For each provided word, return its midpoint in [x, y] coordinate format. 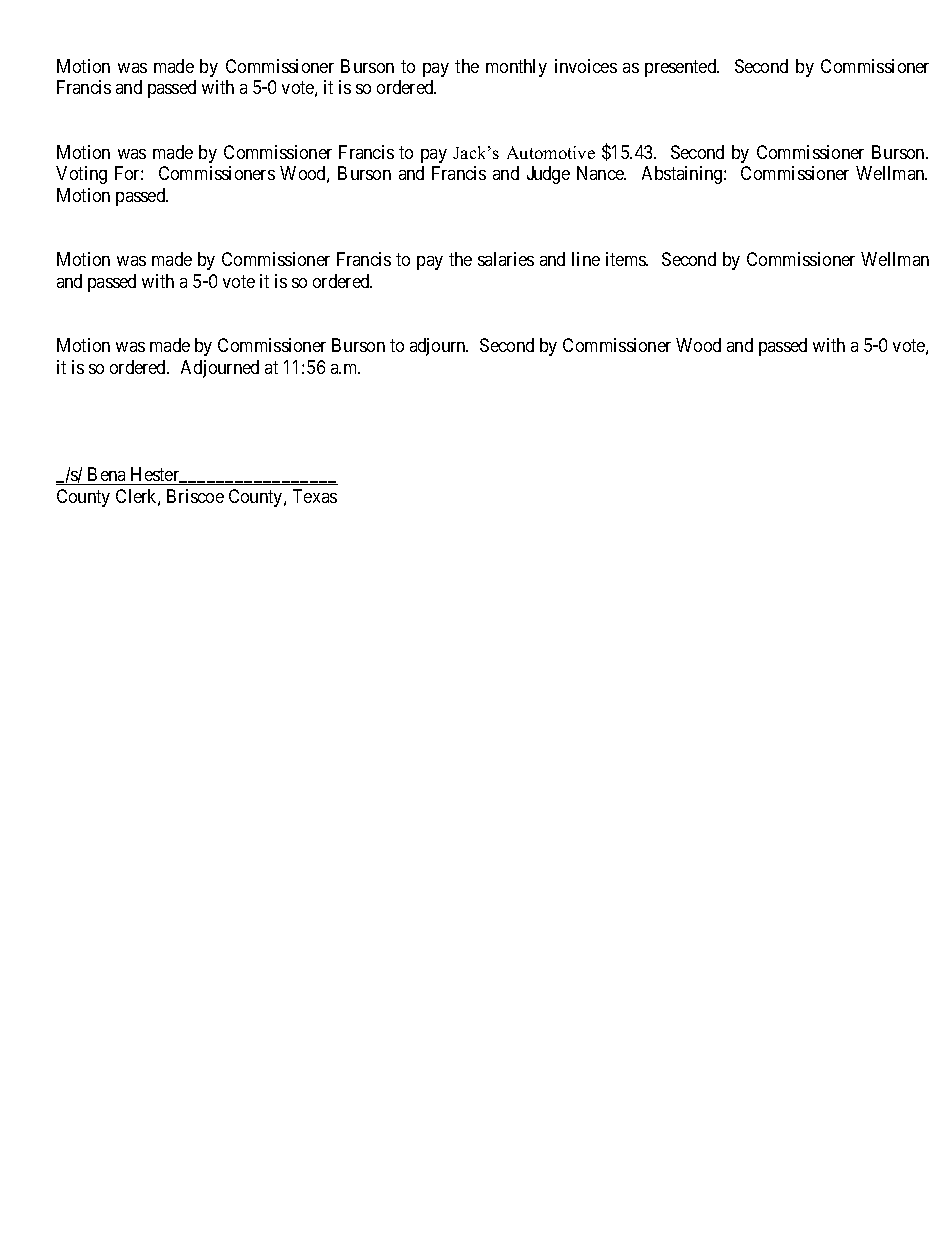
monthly [516, 68]
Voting [81, 175]
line [586, 259]
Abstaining [683, 175]
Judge [548, 175]
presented [682, 68]
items [627, 259]
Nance [601, 173]
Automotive [551, 152]
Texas [315, 496]
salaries [506, 259]
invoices [586, 66]
